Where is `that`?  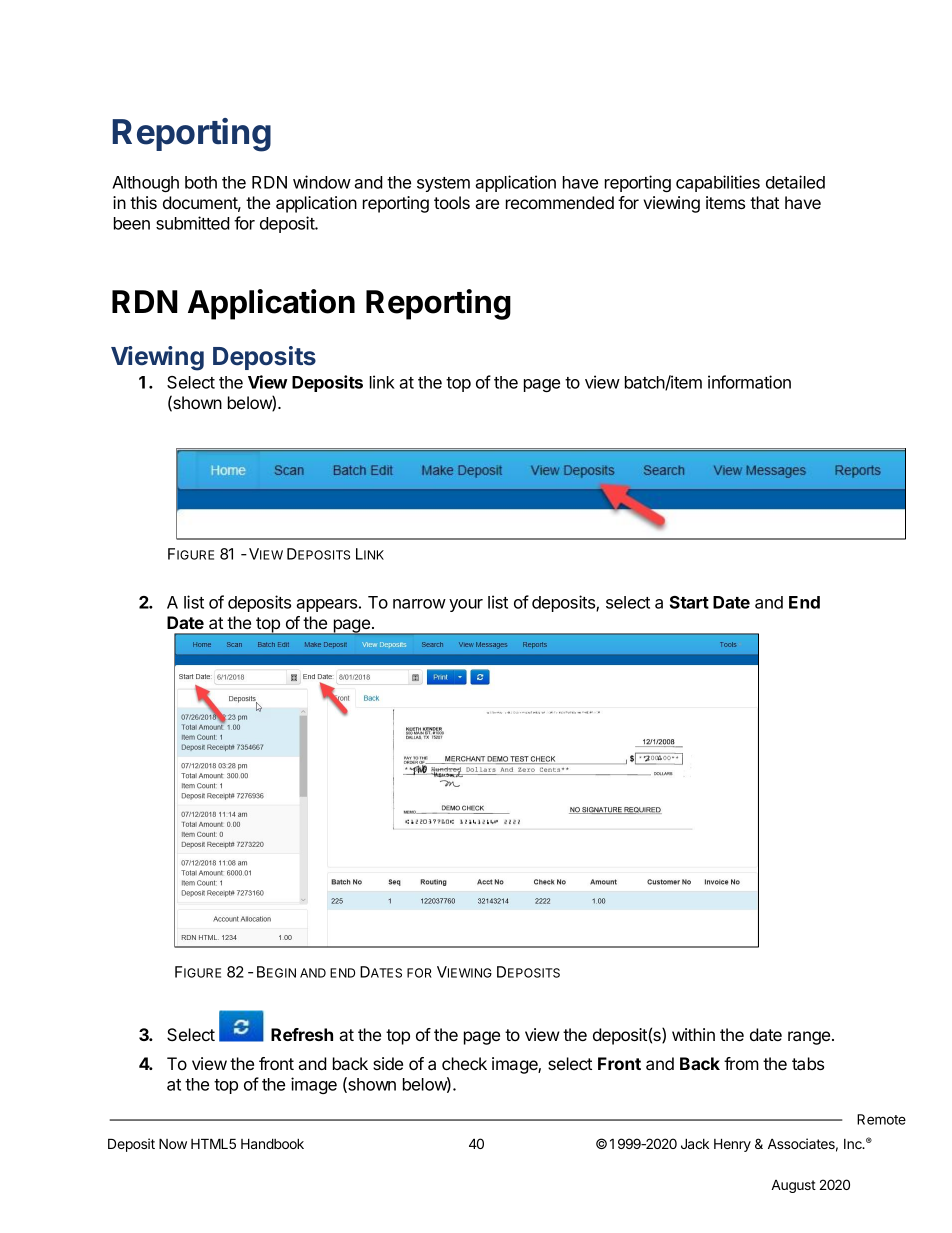 that is located at coordinates (764, 202).
